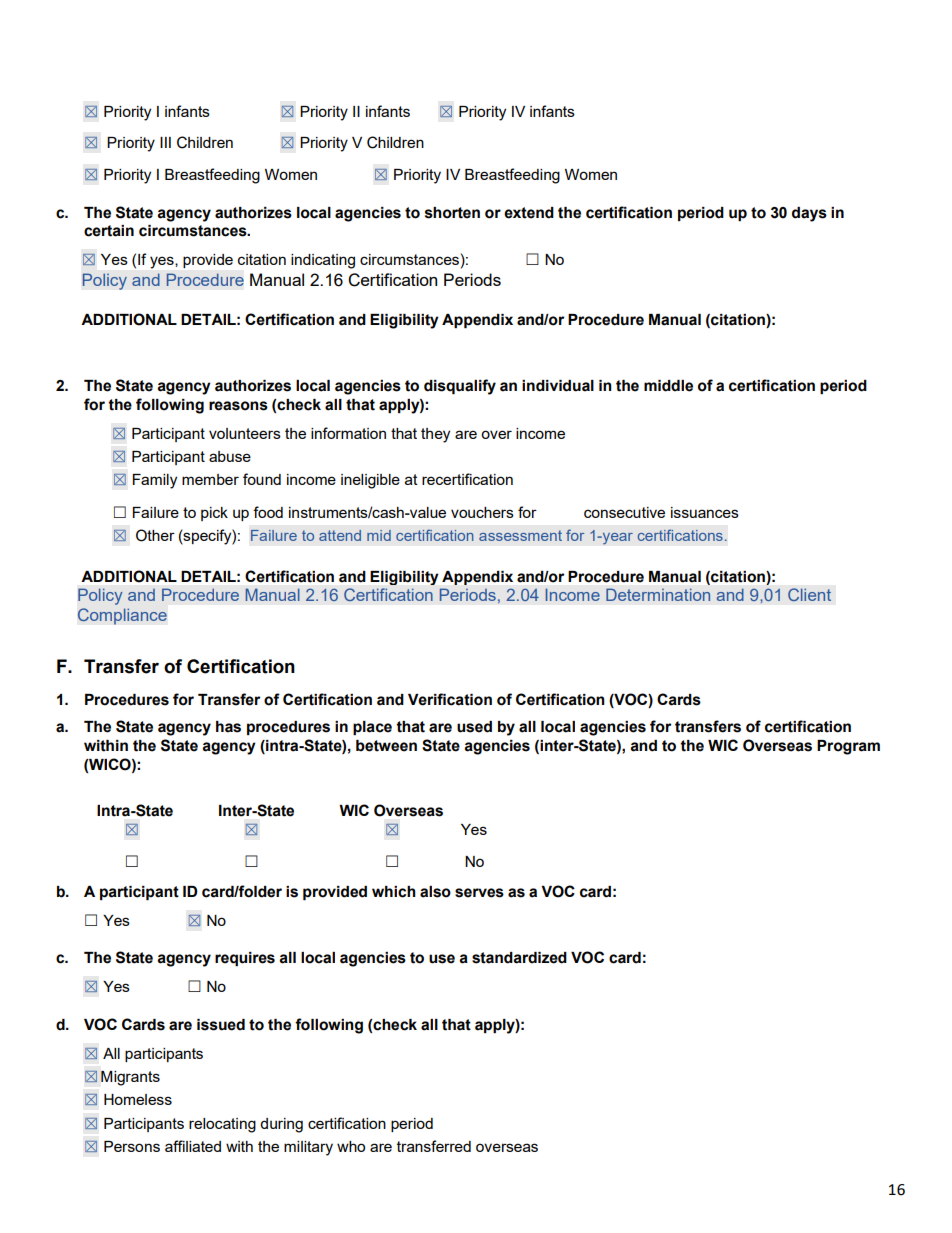 The image size is (952, 1233). Describe the element at coordinates (519, 958) in the document. I see `standardized` at that location.
